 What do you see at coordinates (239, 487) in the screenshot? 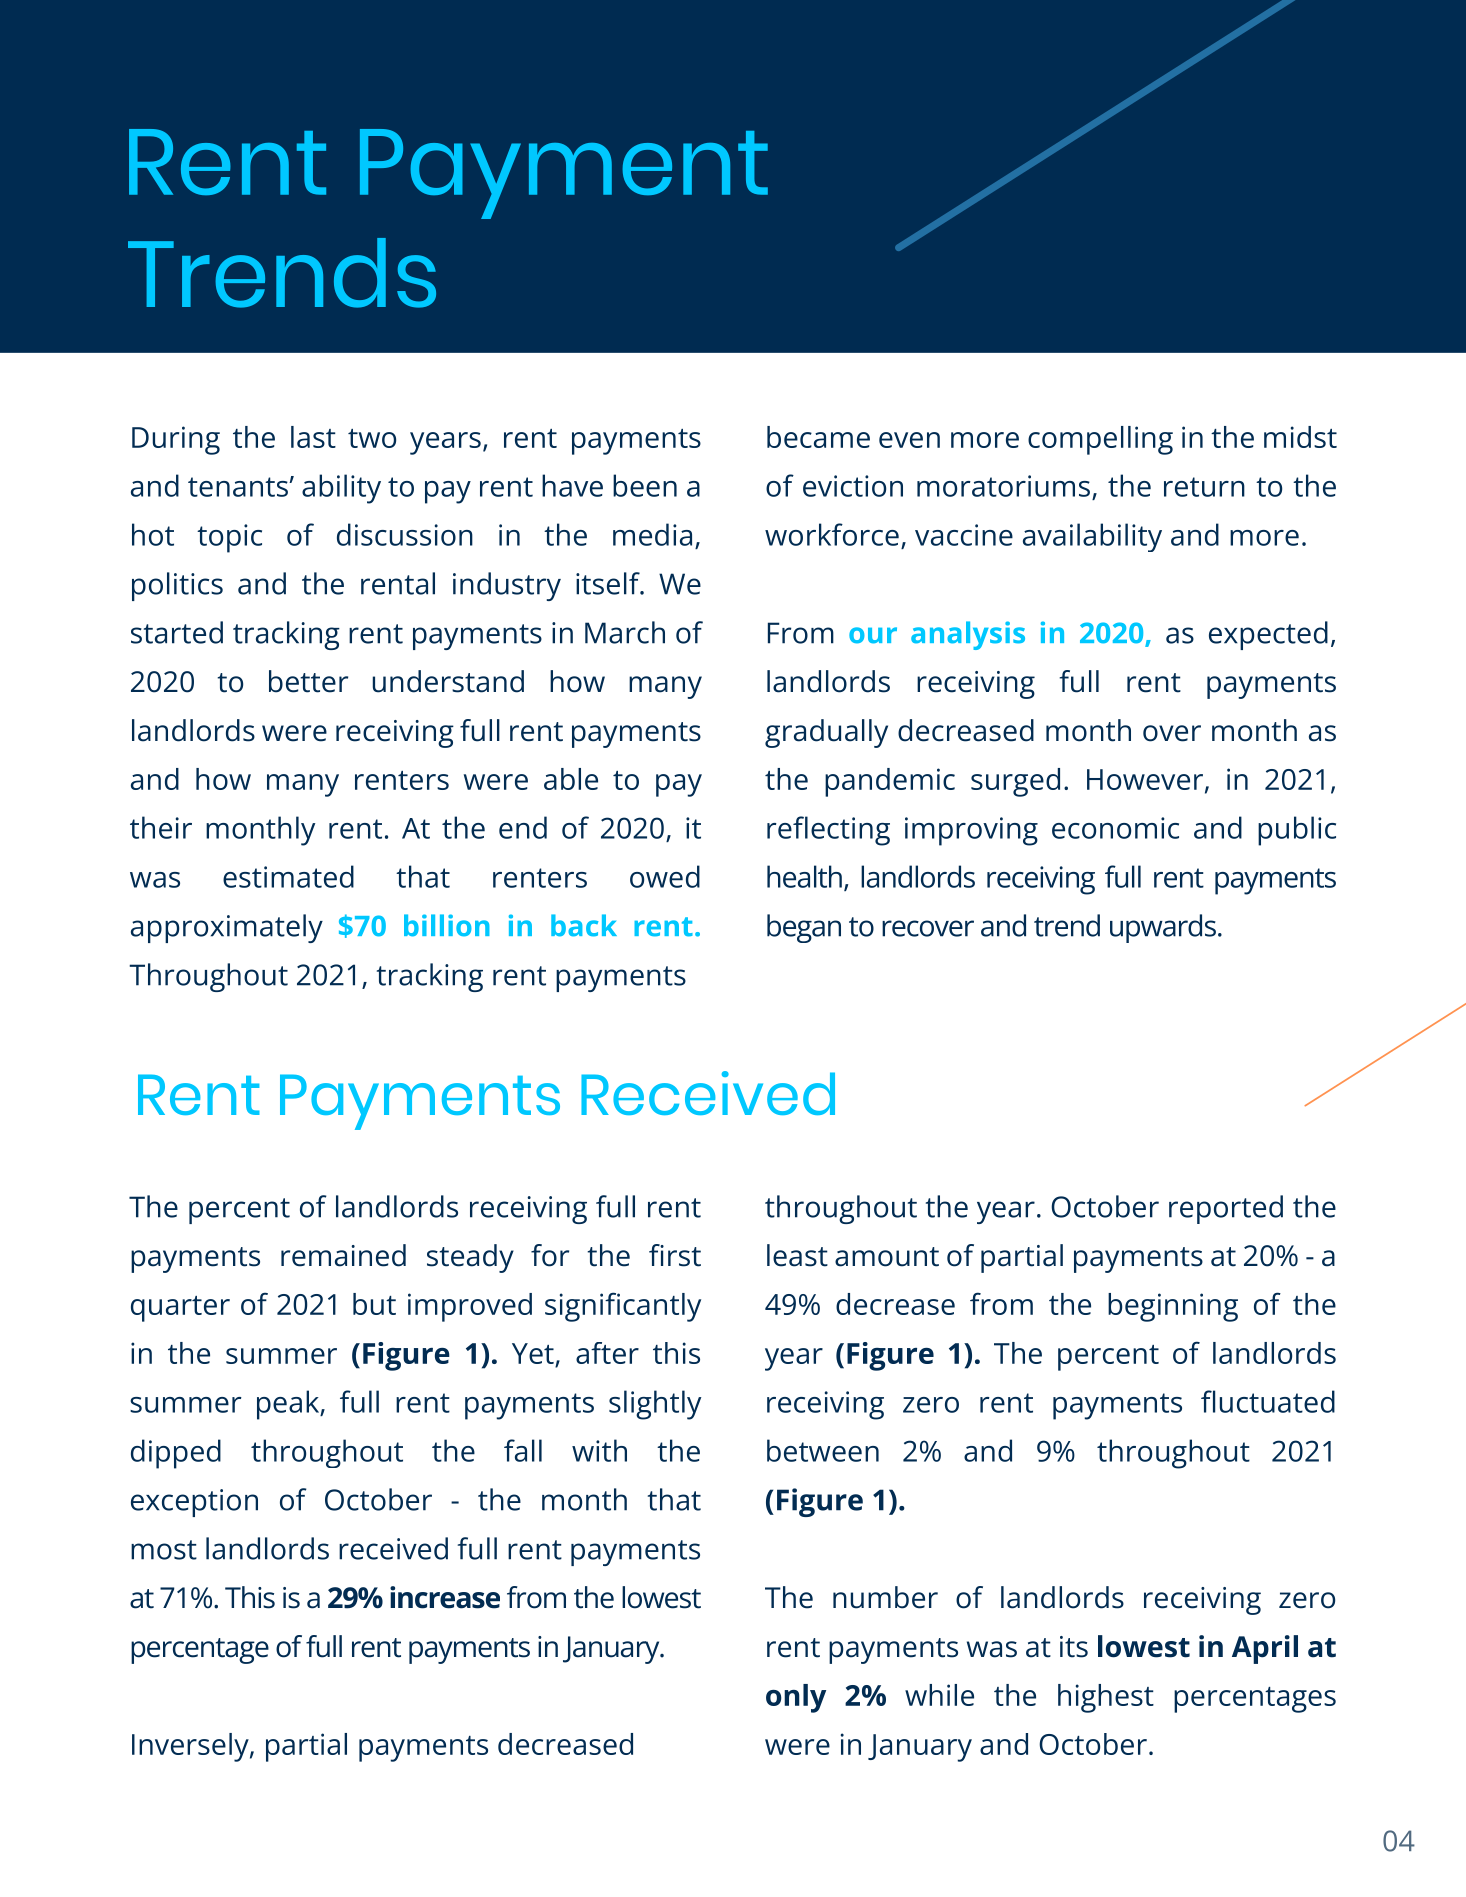
I see `tenants` at bounding box center [239, 487].
